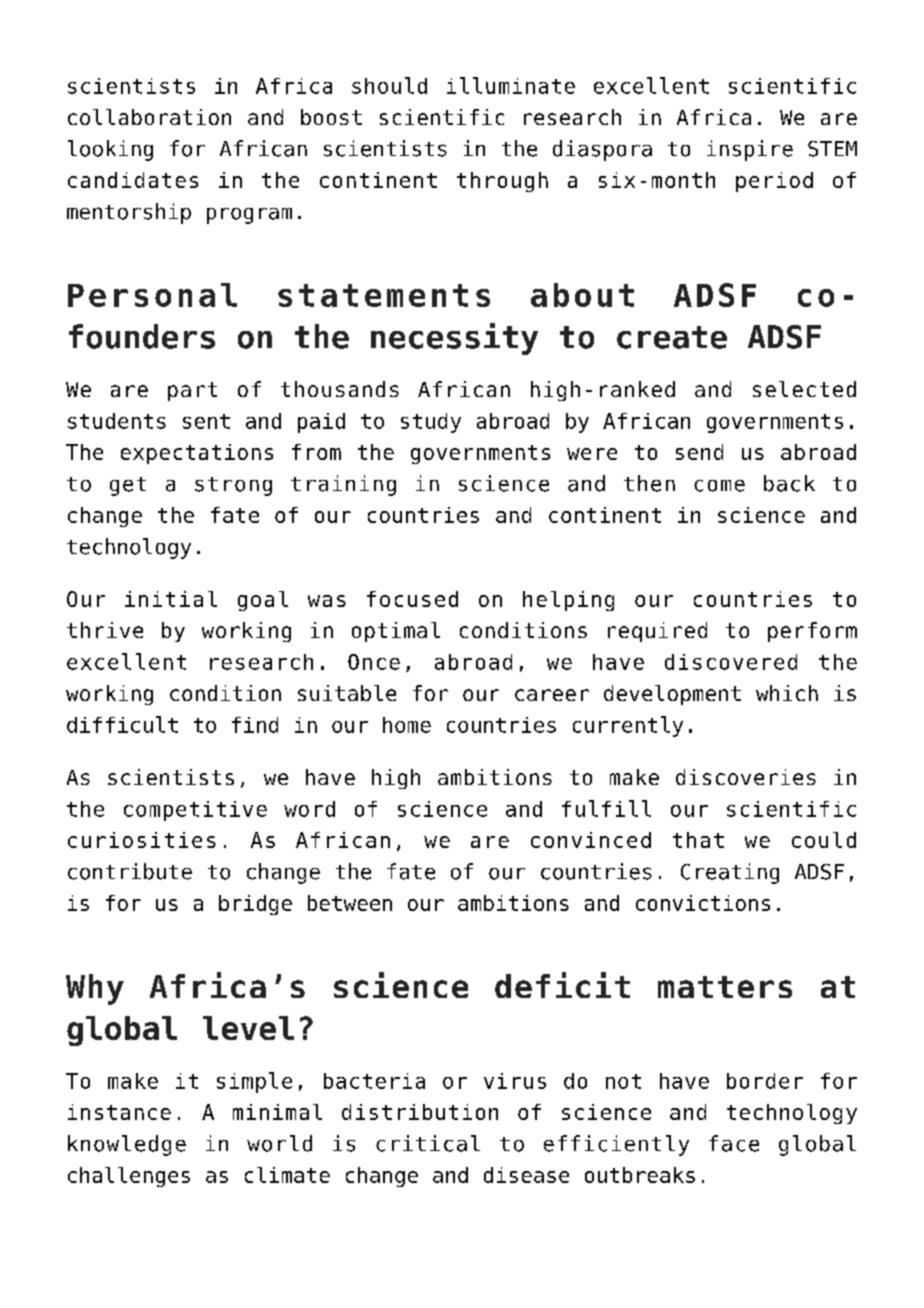 Image resolution: width=924 pixels, height=1308 pixels. What do you see at coordinates (750, 150) in the screenshot?
I see `inspire` at bounding box center [750, 150].
